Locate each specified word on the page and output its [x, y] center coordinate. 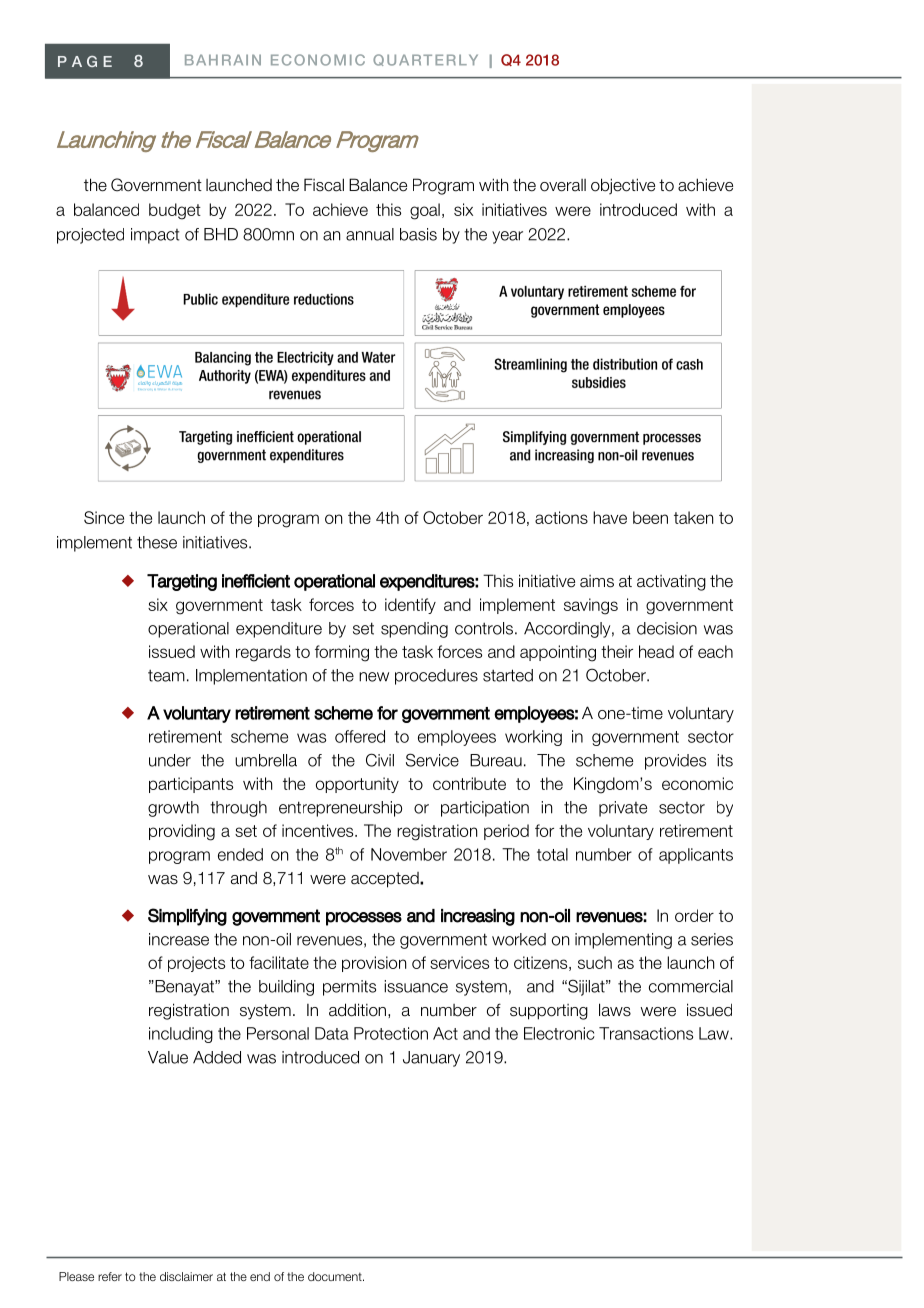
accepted [386, 880]
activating [671, 583]
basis [418, 234]
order [694, 915]
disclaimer [186, 1276]
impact [155, 236]
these [157, 542]
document [336, 1276]
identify [410, 606]
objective [623, 186]
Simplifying [187, 917]
